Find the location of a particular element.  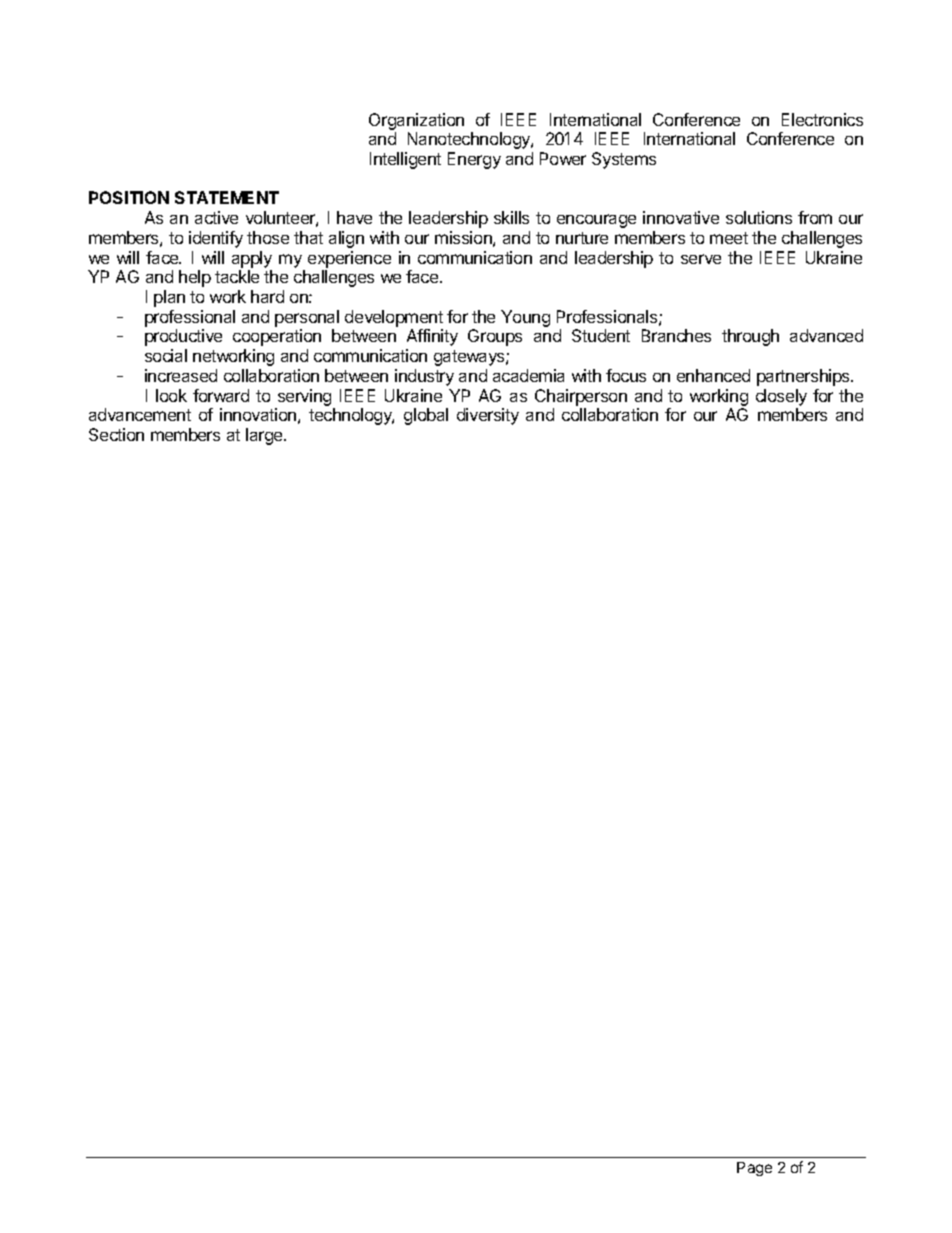

enhanced is located at coordinates (713, 375).
